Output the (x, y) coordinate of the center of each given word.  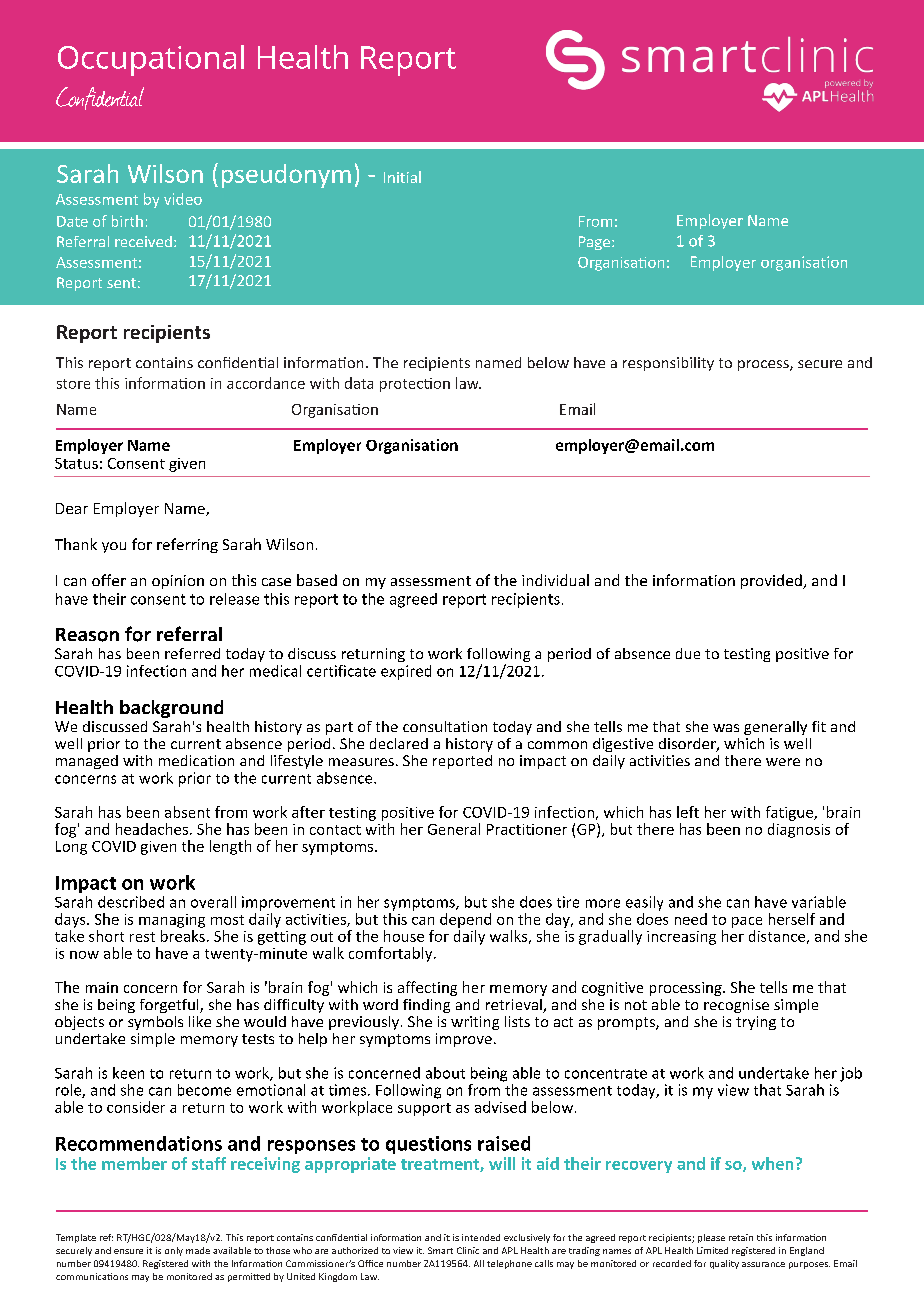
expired (406, 672)
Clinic (468, 1250)
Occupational (151, 60)
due (688, 653)
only (174, 1251)
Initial (402, 177)
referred (192, 653)
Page (594, 243)
